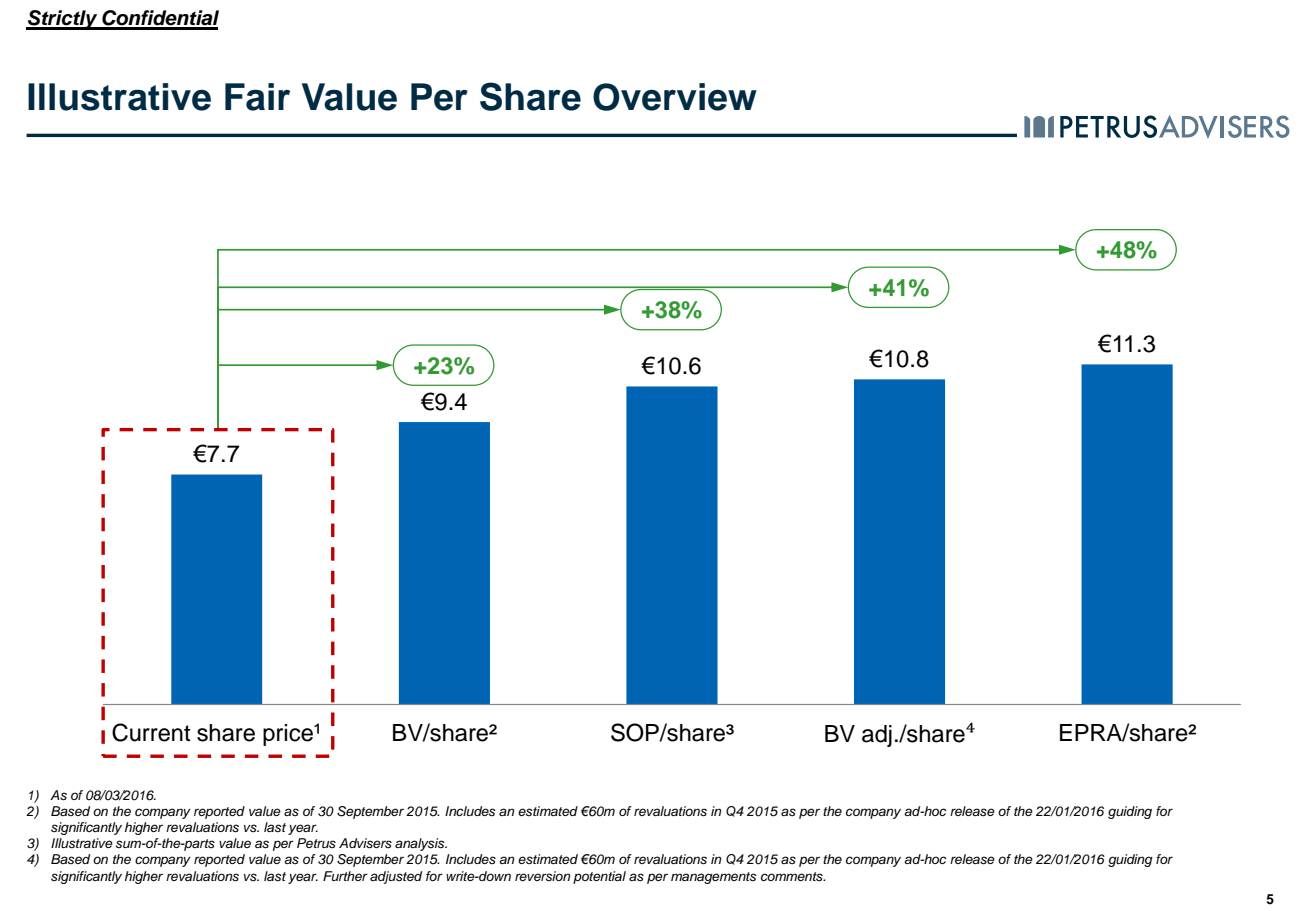  What do you see at coordinates (675, 97) in the screenshot?
I see `Overview` at bounding box center [675, 97].
